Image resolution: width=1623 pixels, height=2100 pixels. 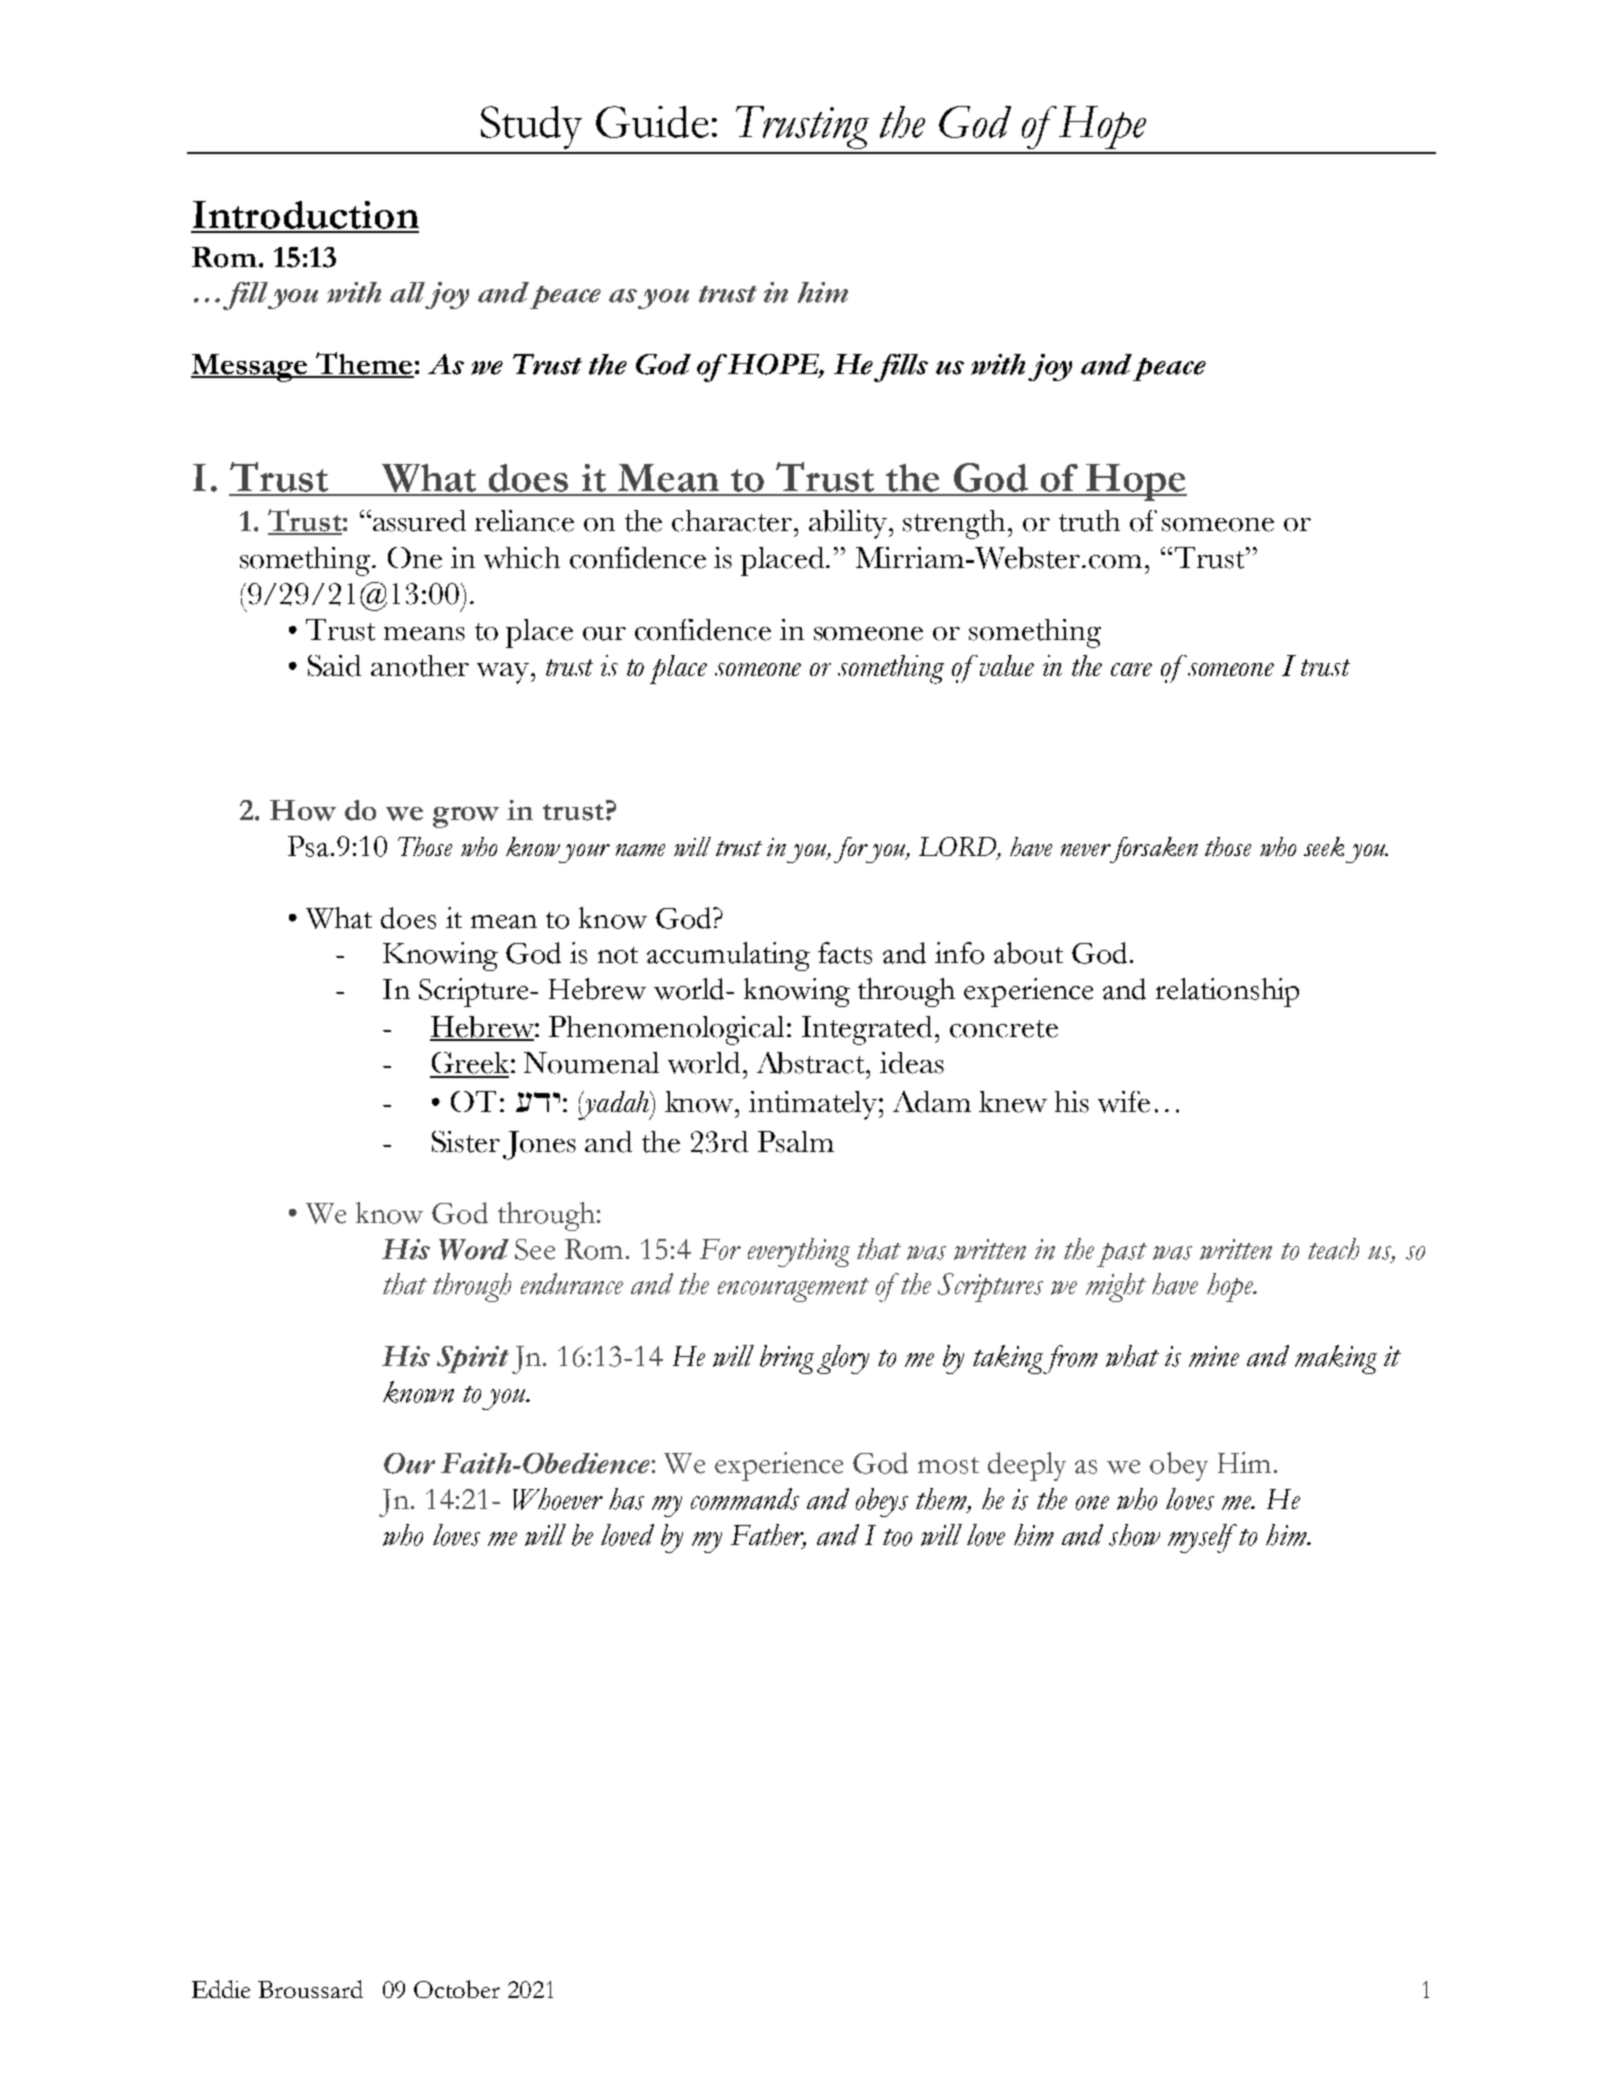 What do you see at coordinates (310, 1989) in the page?
I see `Broussard` at bounding box center [310, 1989].
